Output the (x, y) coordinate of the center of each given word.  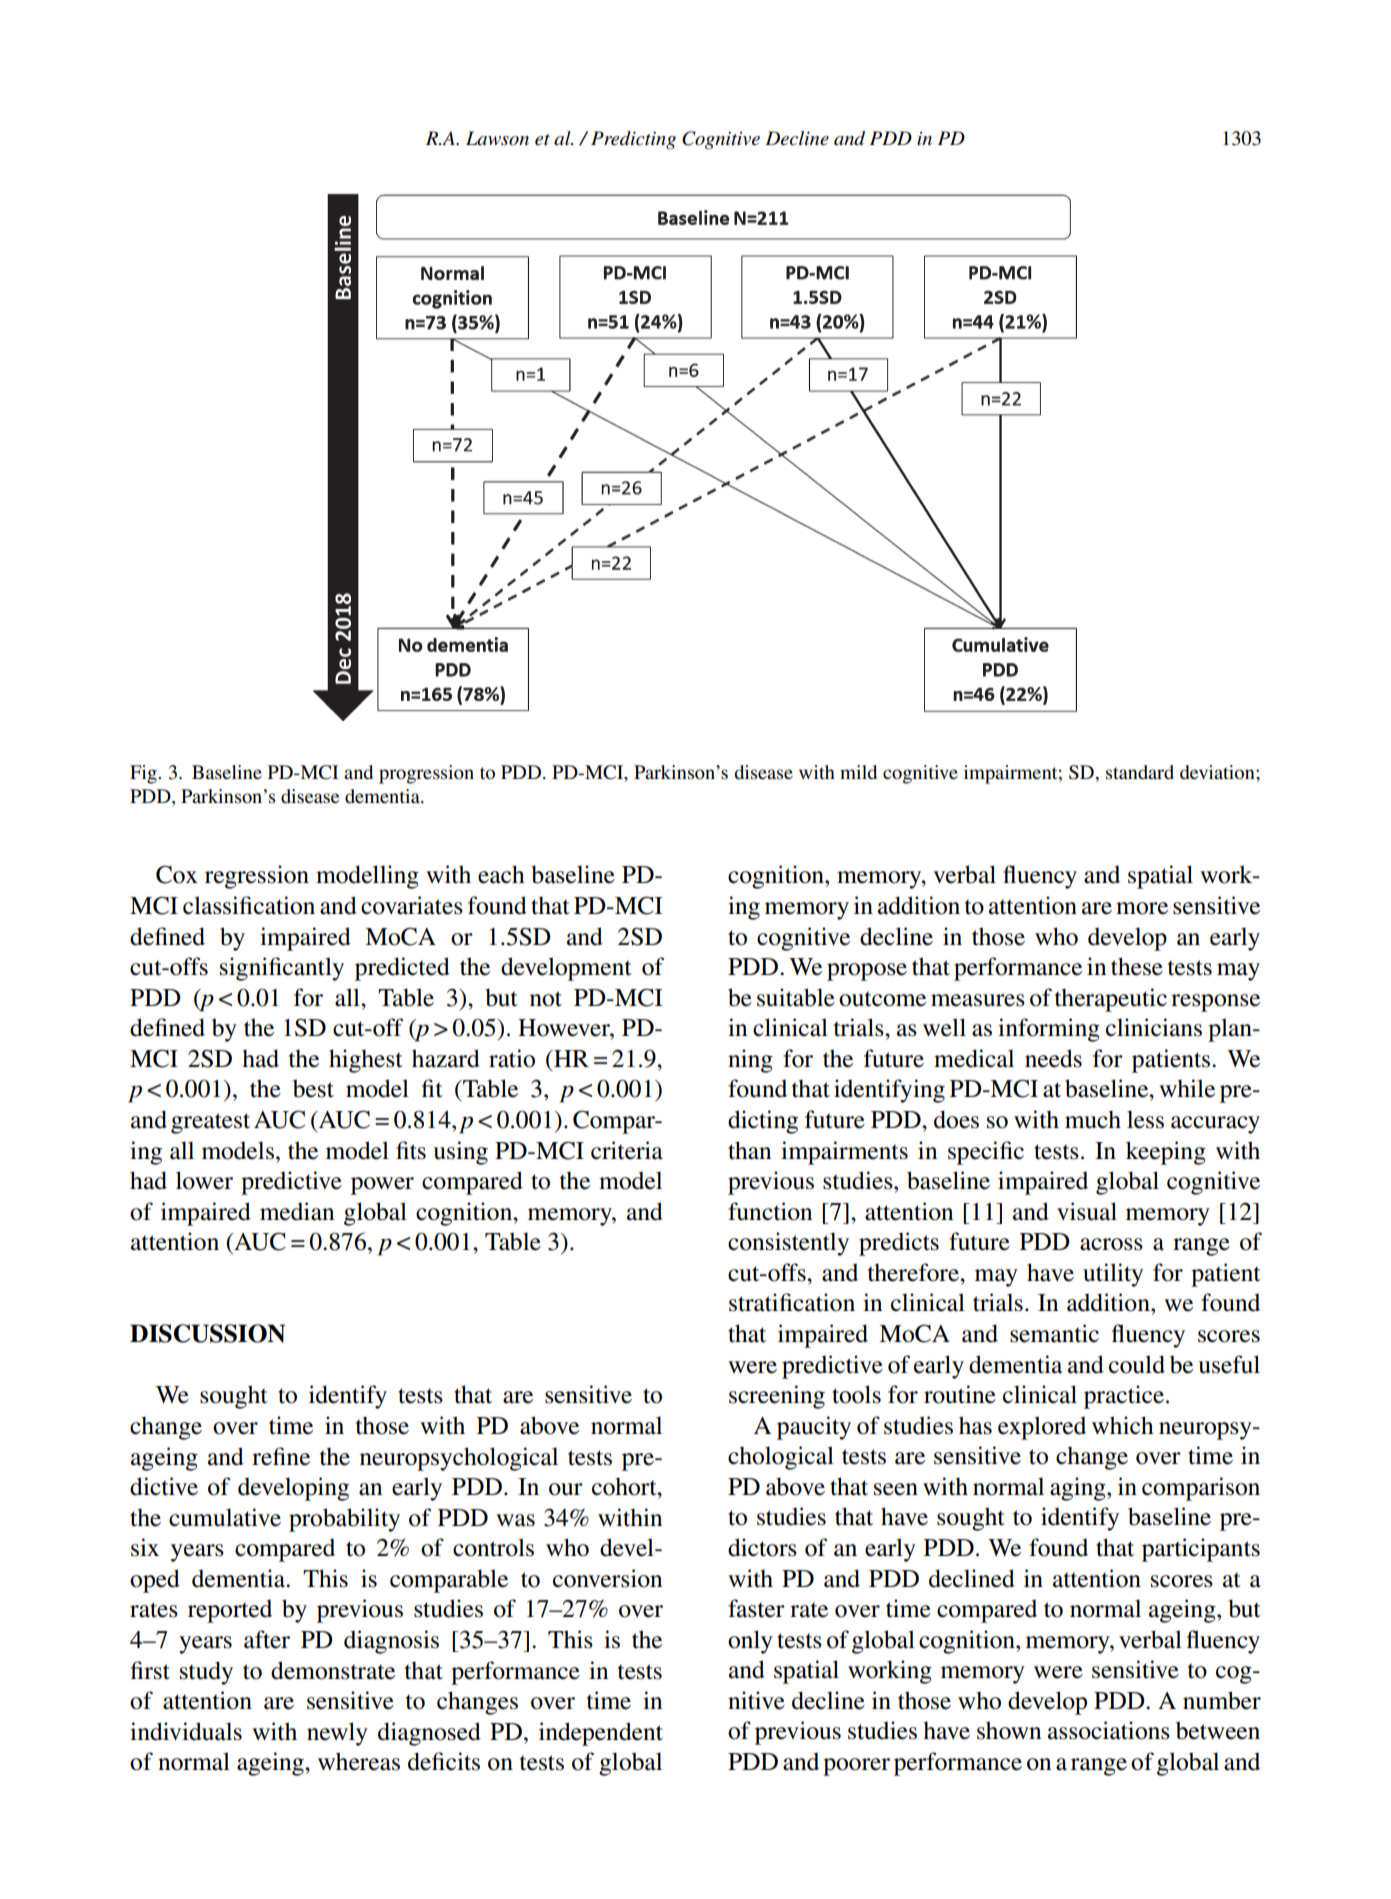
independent (601, 1734)
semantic (1054, 1333)
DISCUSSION (207, 1333)
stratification (792, 1302)
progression (426, 774)
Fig (144, 774)
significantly (282, 969)
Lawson (497, 138)
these (1137, 966)
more (1142, 908)
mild (858, 772)
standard (1140, 772)
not (546, 999)
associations (1109, 1730)
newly (337, 1734)
